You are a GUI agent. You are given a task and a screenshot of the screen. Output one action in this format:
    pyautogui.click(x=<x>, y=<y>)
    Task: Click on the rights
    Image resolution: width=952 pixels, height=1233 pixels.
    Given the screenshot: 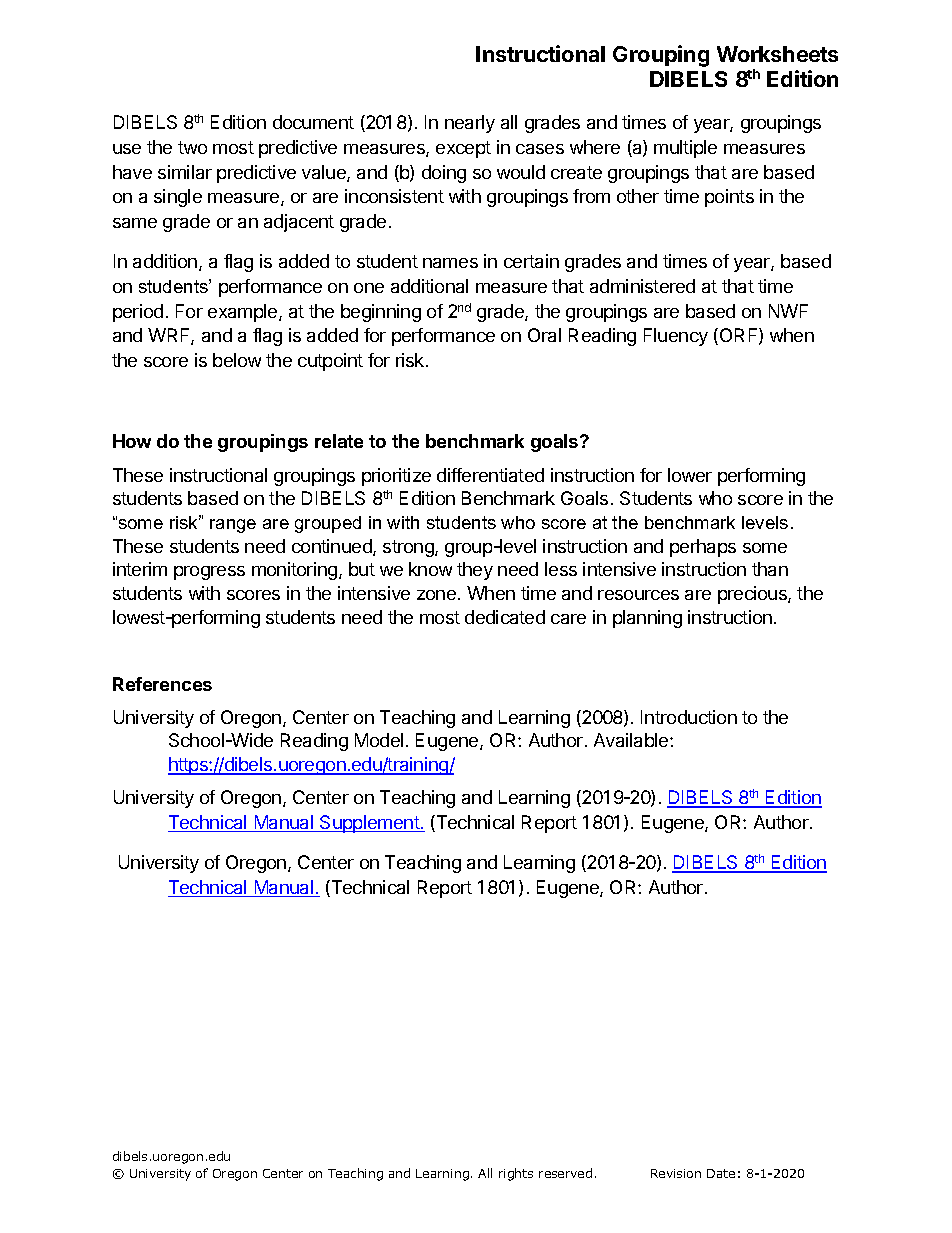 What is the action you would take?
    pyautogui.click(x=516, y=1174)
